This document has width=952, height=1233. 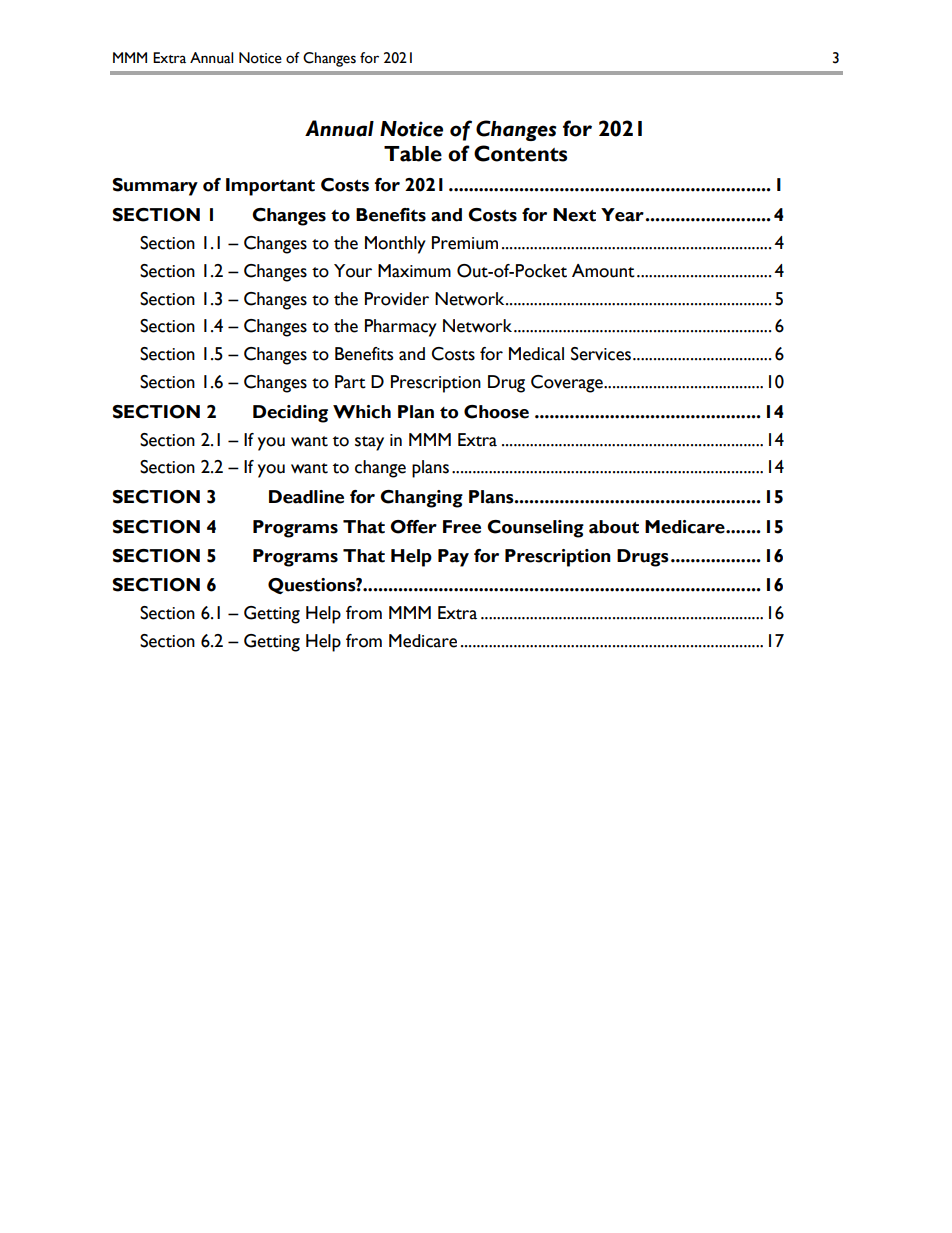 What do you see at coordinates (306, 497) in the document?
I see `Deadline` at bounding box center [306, 497].
